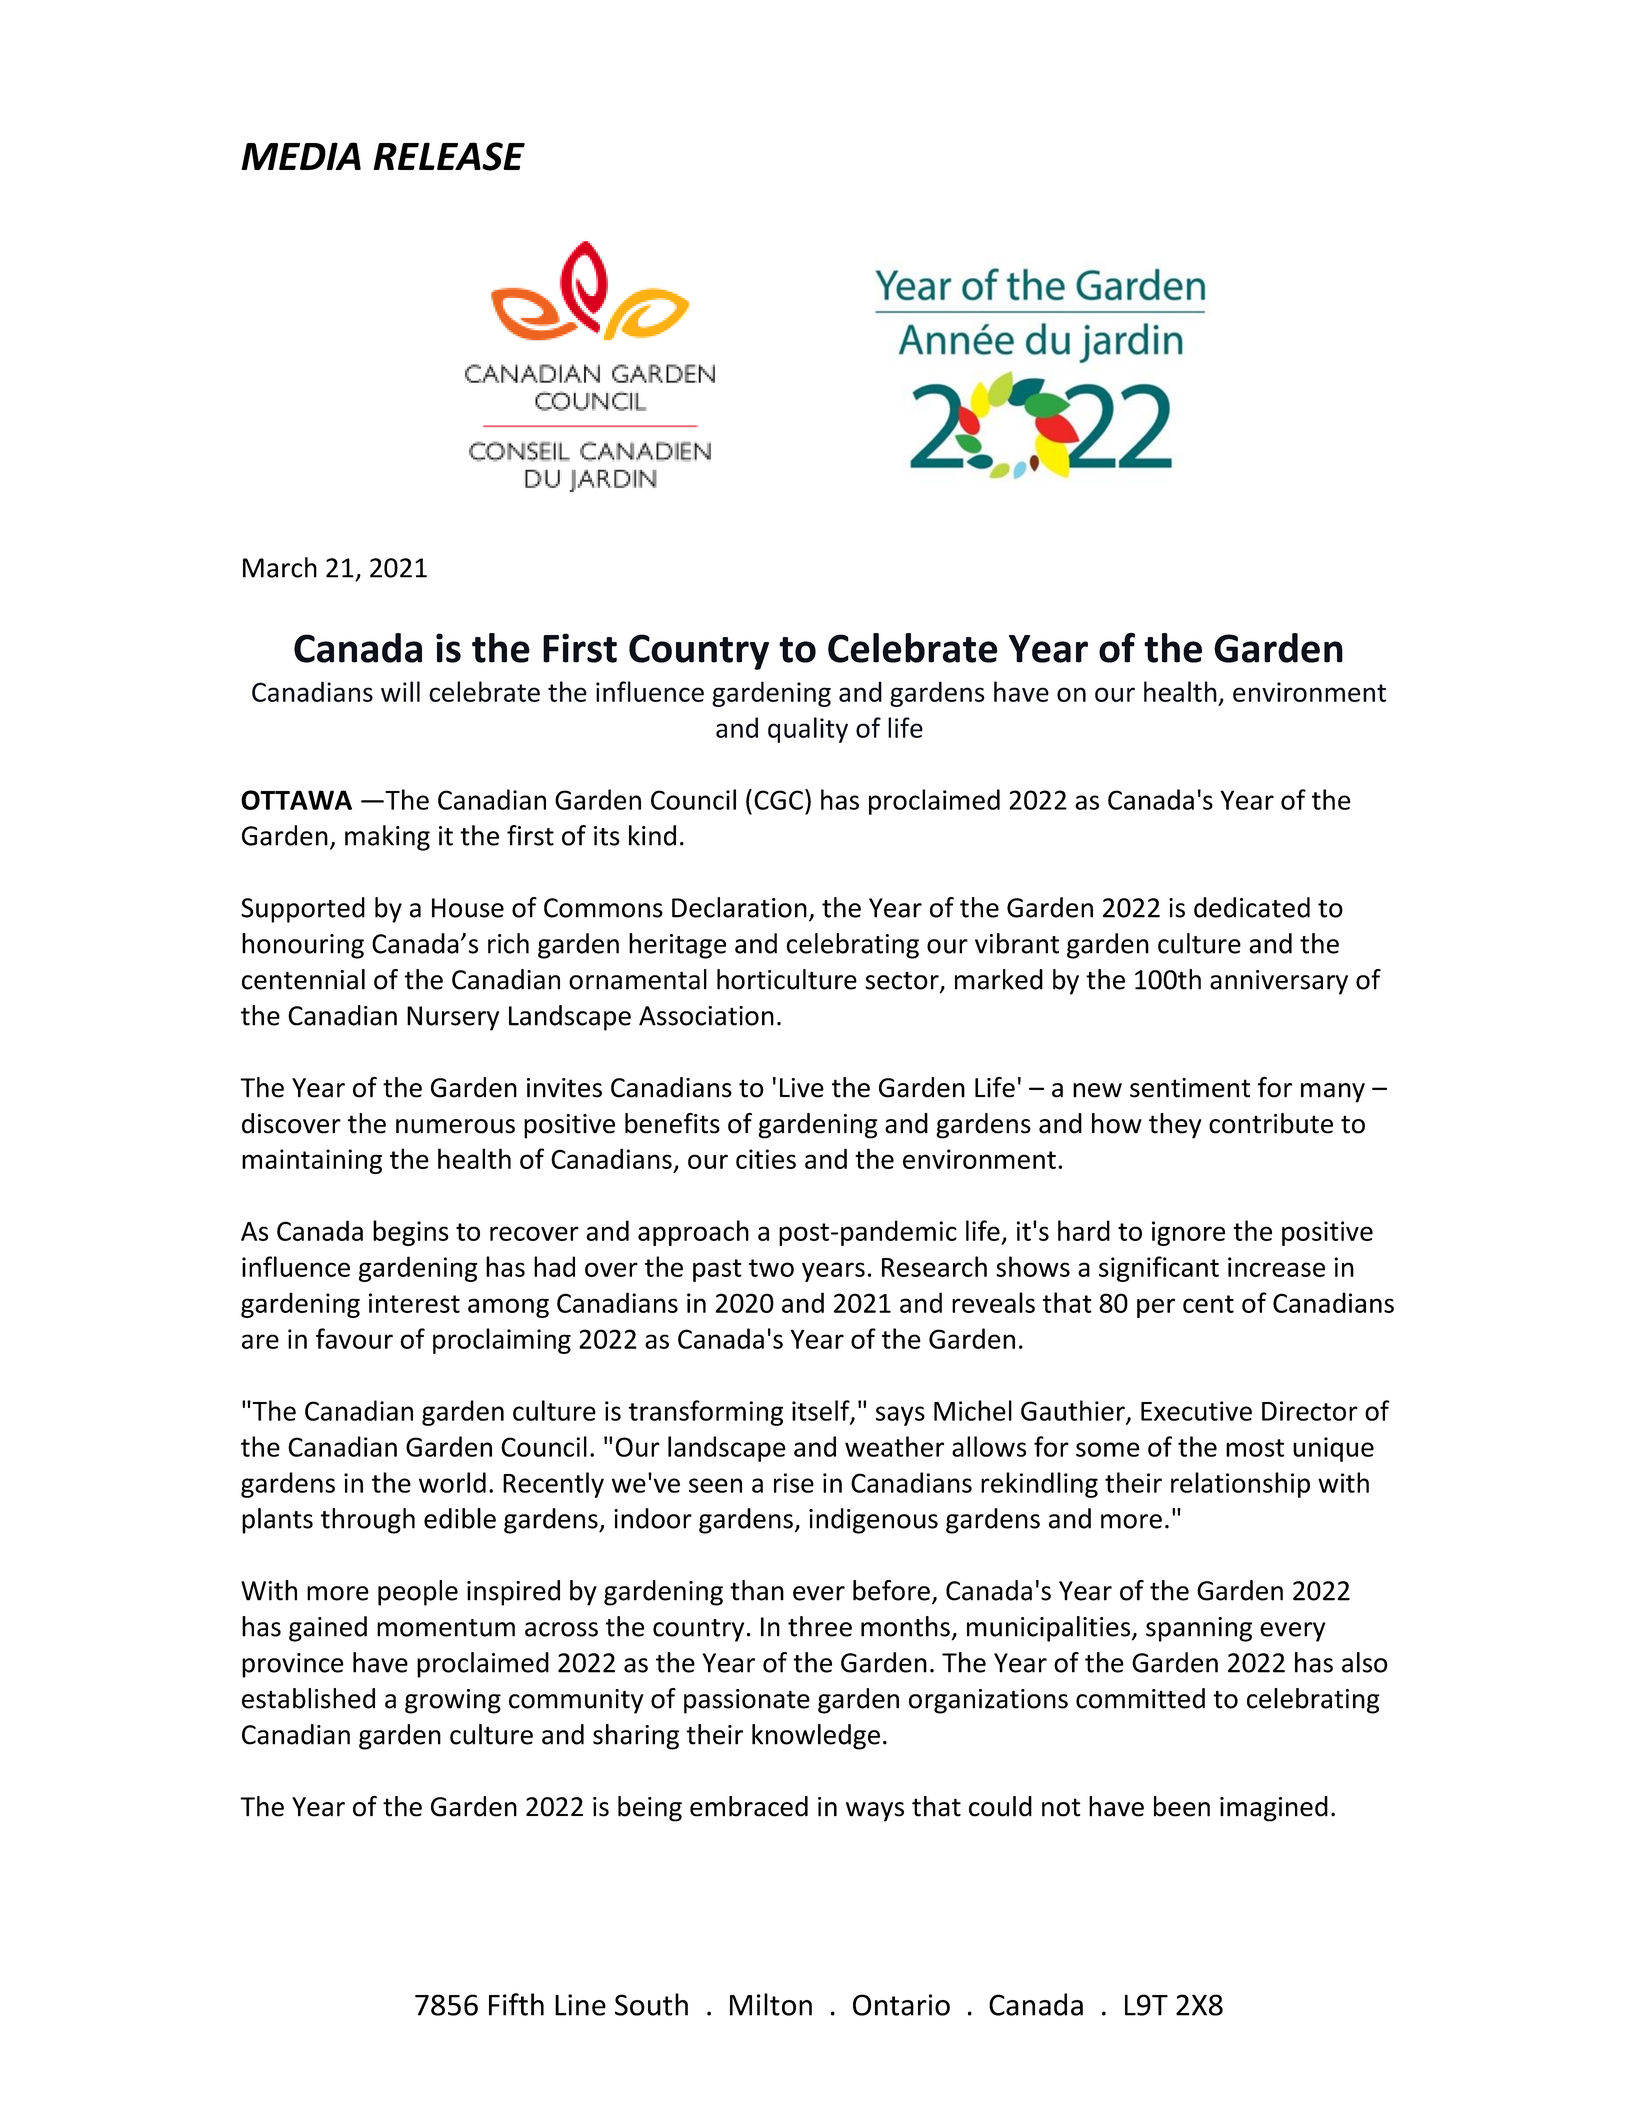 This screenshot has height=2120, width=1638. What do you see at coordinates (516, 2004) in the screenshot?
I see `Fifth` at bounding box center [516, 2004].
